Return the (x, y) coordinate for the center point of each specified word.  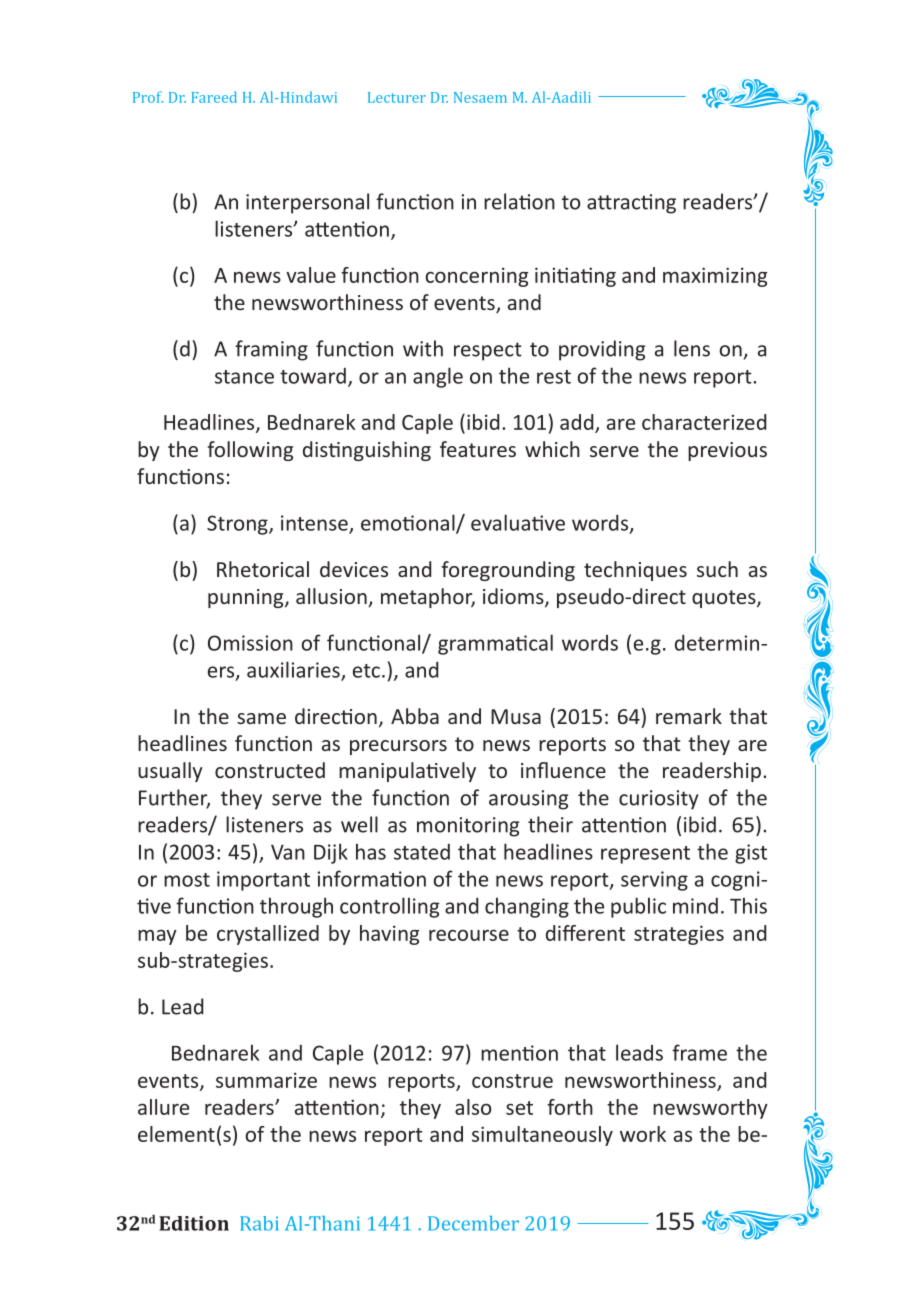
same (261, 718)
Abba (415, 716)
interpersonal (307, 203)
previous (727, 451)
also (473, 1107)
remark (689, 716)
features (478, 449)
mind (695, 906)
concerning (476, 277)
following (250, 451)
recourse (469, 935)
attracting (631, 204)
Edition (194, 1223)
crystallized (268, 935)
